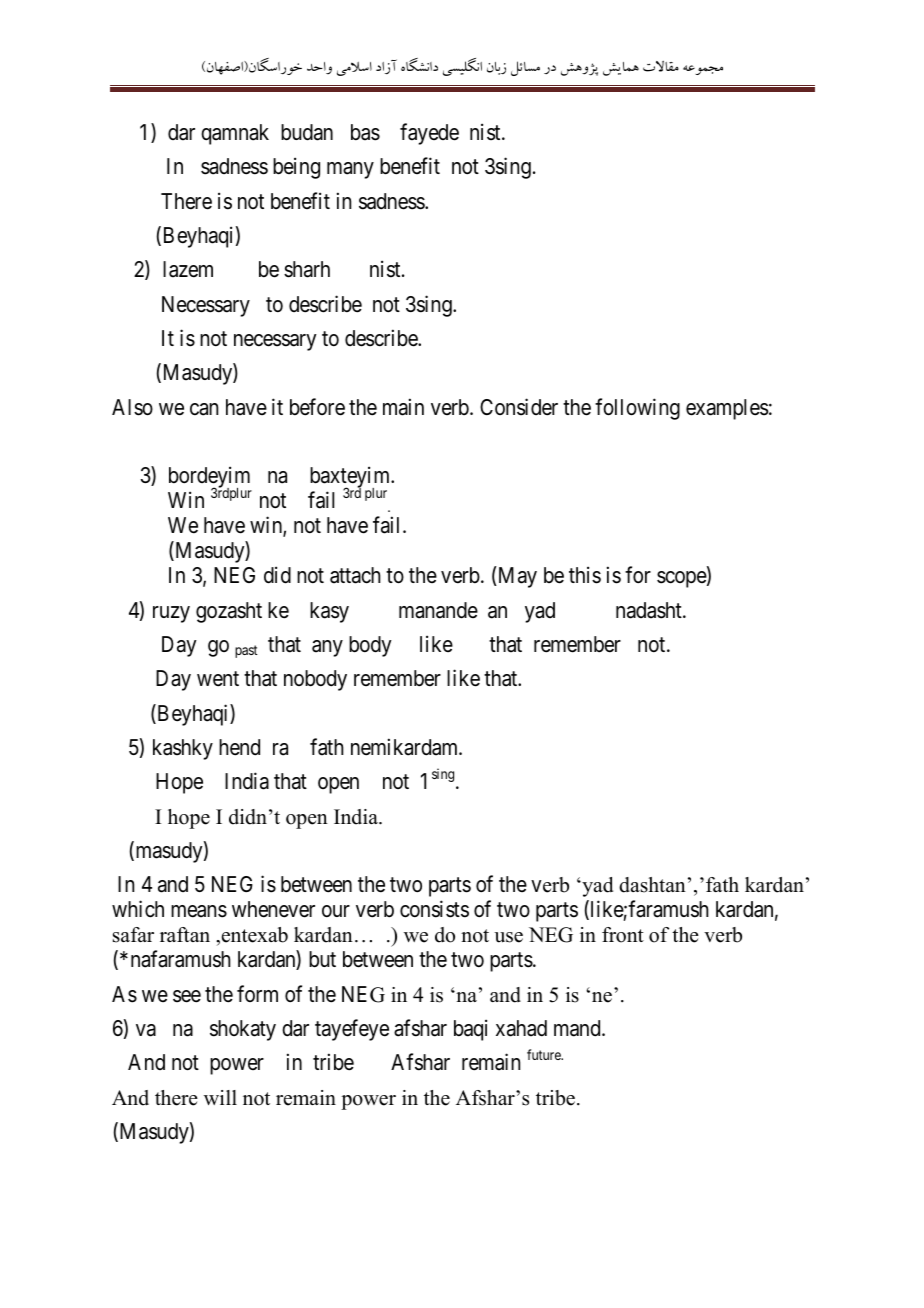 This page has width=924, height=1308. What do you see at coordinates (350, 170) in the page?
I see `many` at bounding box center [350, 170].
